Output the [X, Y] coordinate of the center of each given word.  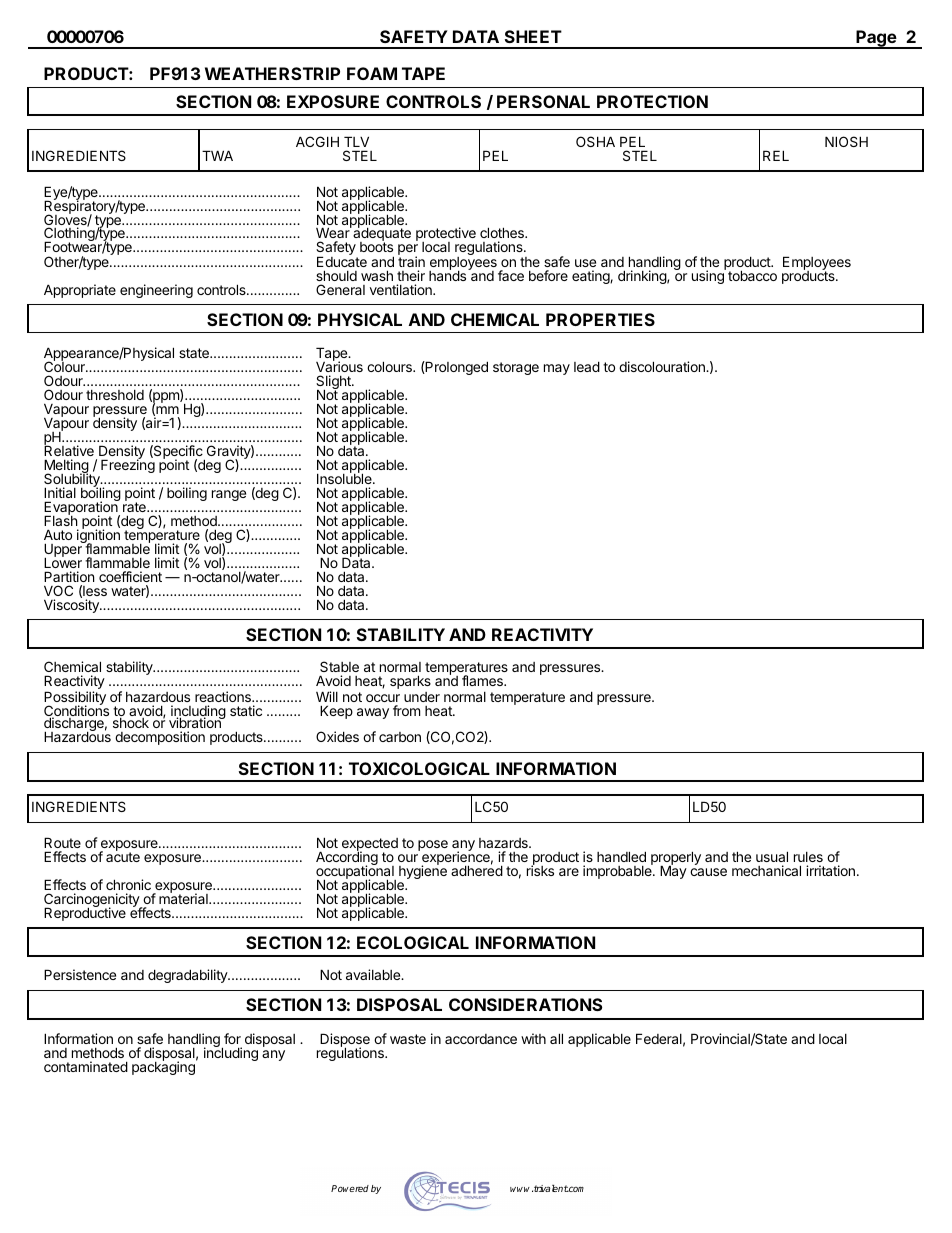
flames [483, 680]
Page [876, 39]
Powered [350, 1188]
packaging [164, 1067]
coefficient [130, 576]
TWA [217, 155]
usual [772, 856]
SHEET [533, 36]
